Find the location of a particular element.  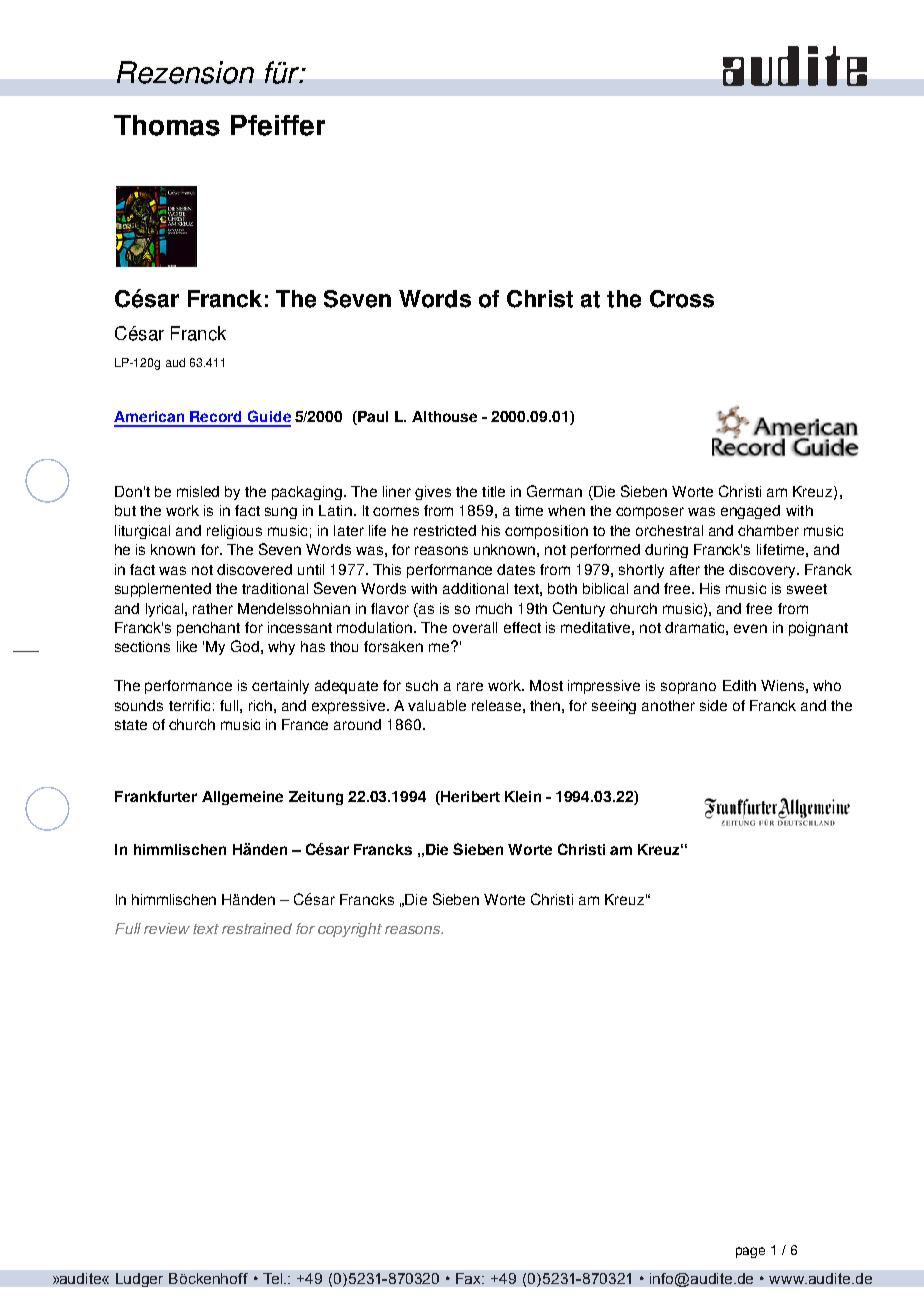

Edith is located at coordinates (739, 685).
